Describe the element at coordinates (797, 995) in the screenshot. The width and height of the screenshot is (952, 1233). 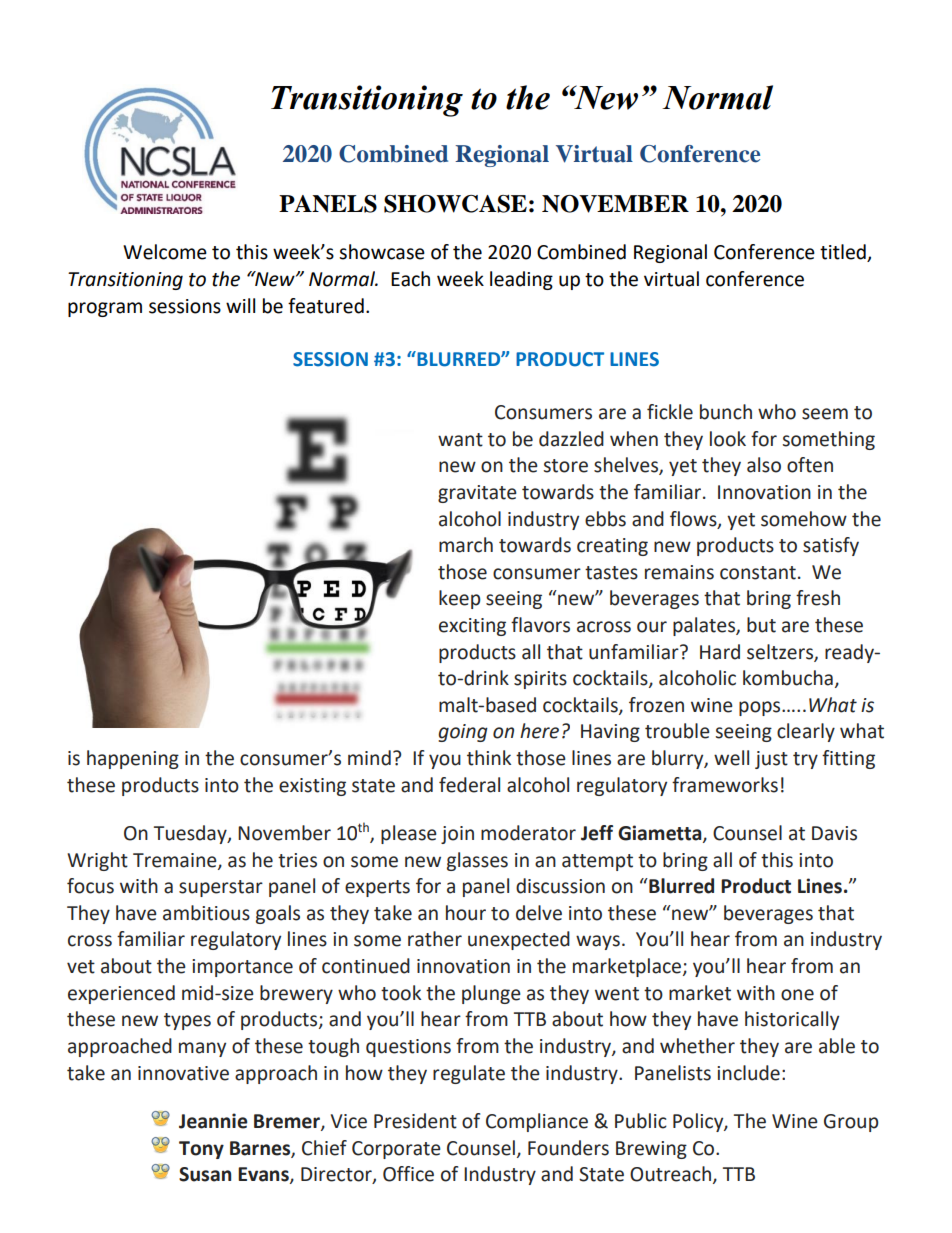
I see `one` at that location.
